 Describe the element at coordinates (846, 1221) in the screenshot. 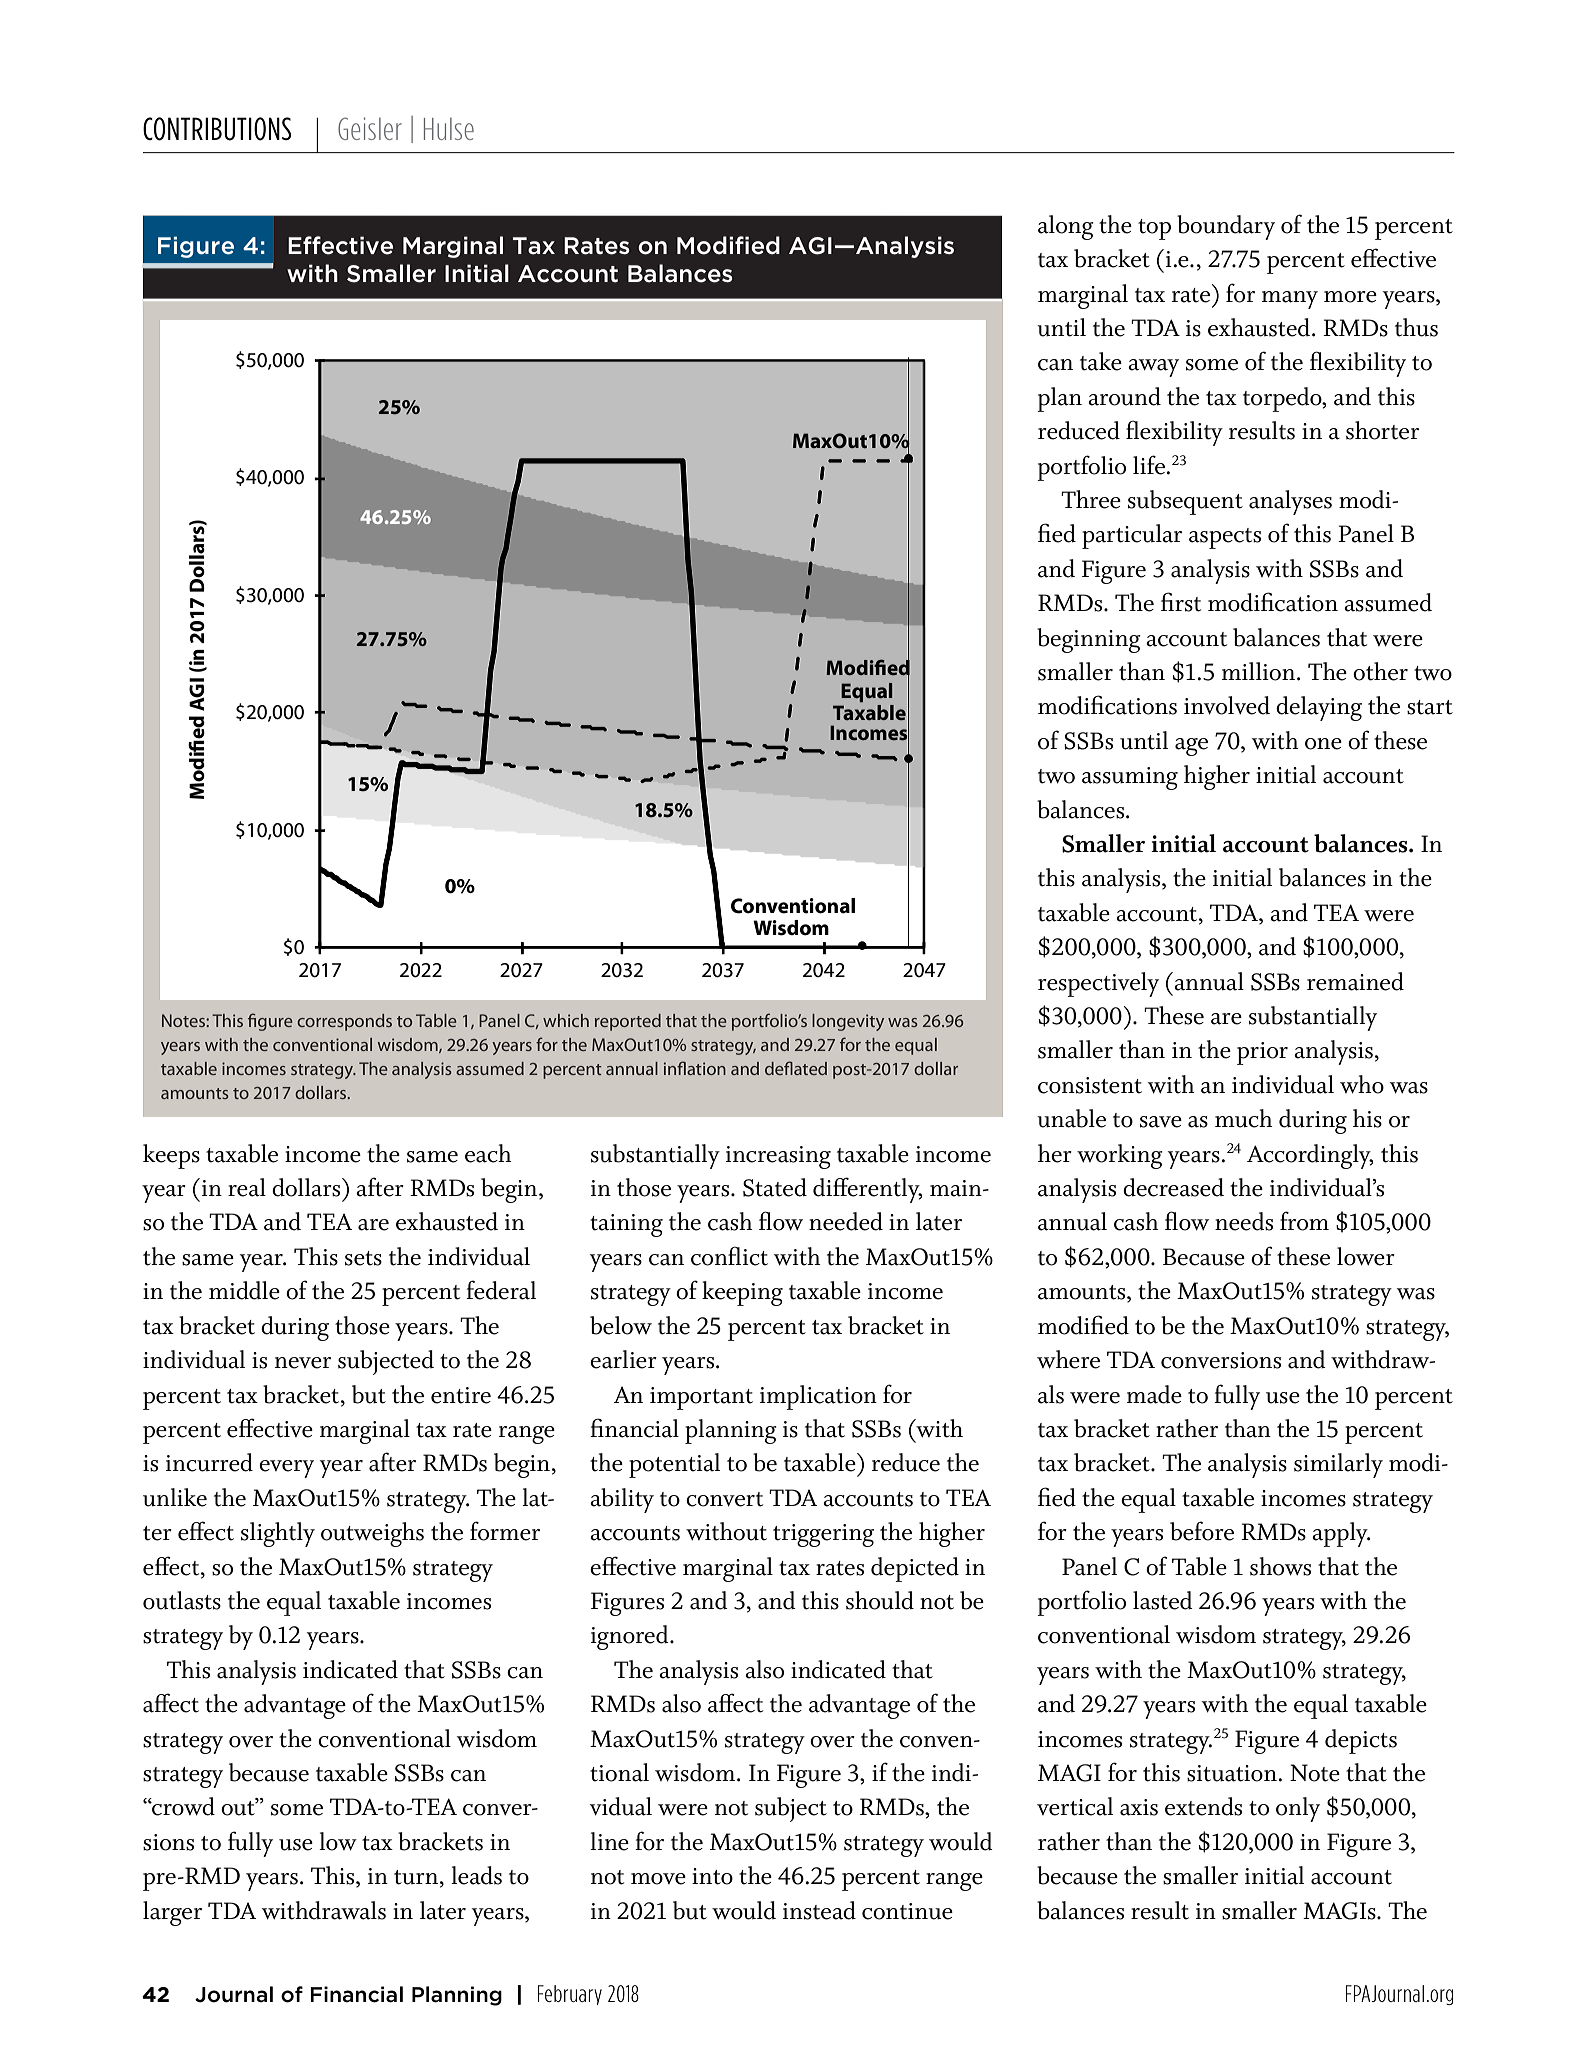

I see `needed` at that location.
